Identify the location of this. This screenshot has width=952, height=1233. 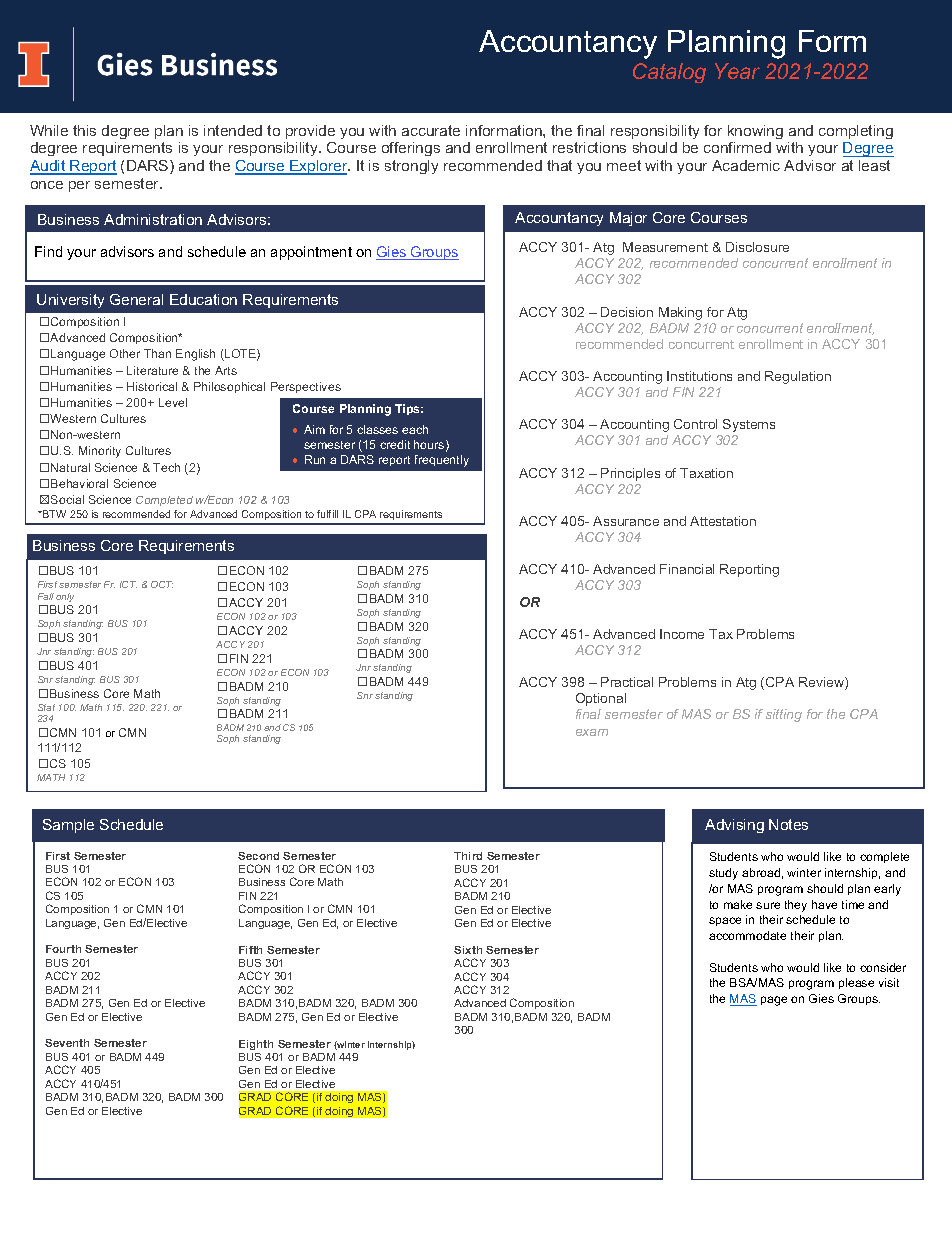
(84, 130).
